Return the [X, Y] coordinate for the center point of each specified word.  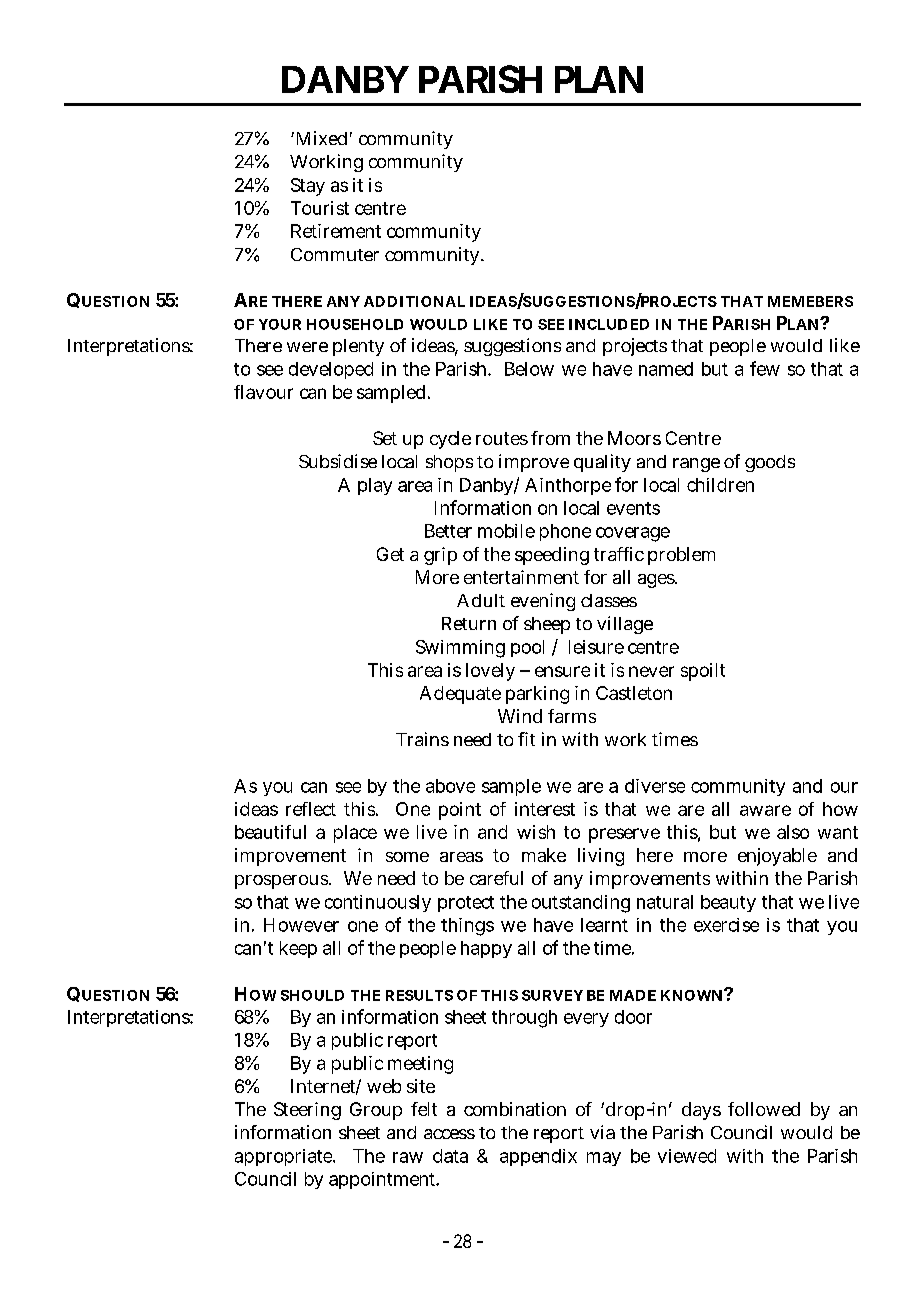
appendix [538, 1157]
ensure [562, 671]
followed [764, 1109]
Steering [307, 1111]
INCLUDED [609, 324]
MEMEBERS [810, 301]
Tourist [320, 208]
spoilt [703, 672]
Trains [422, 739]
